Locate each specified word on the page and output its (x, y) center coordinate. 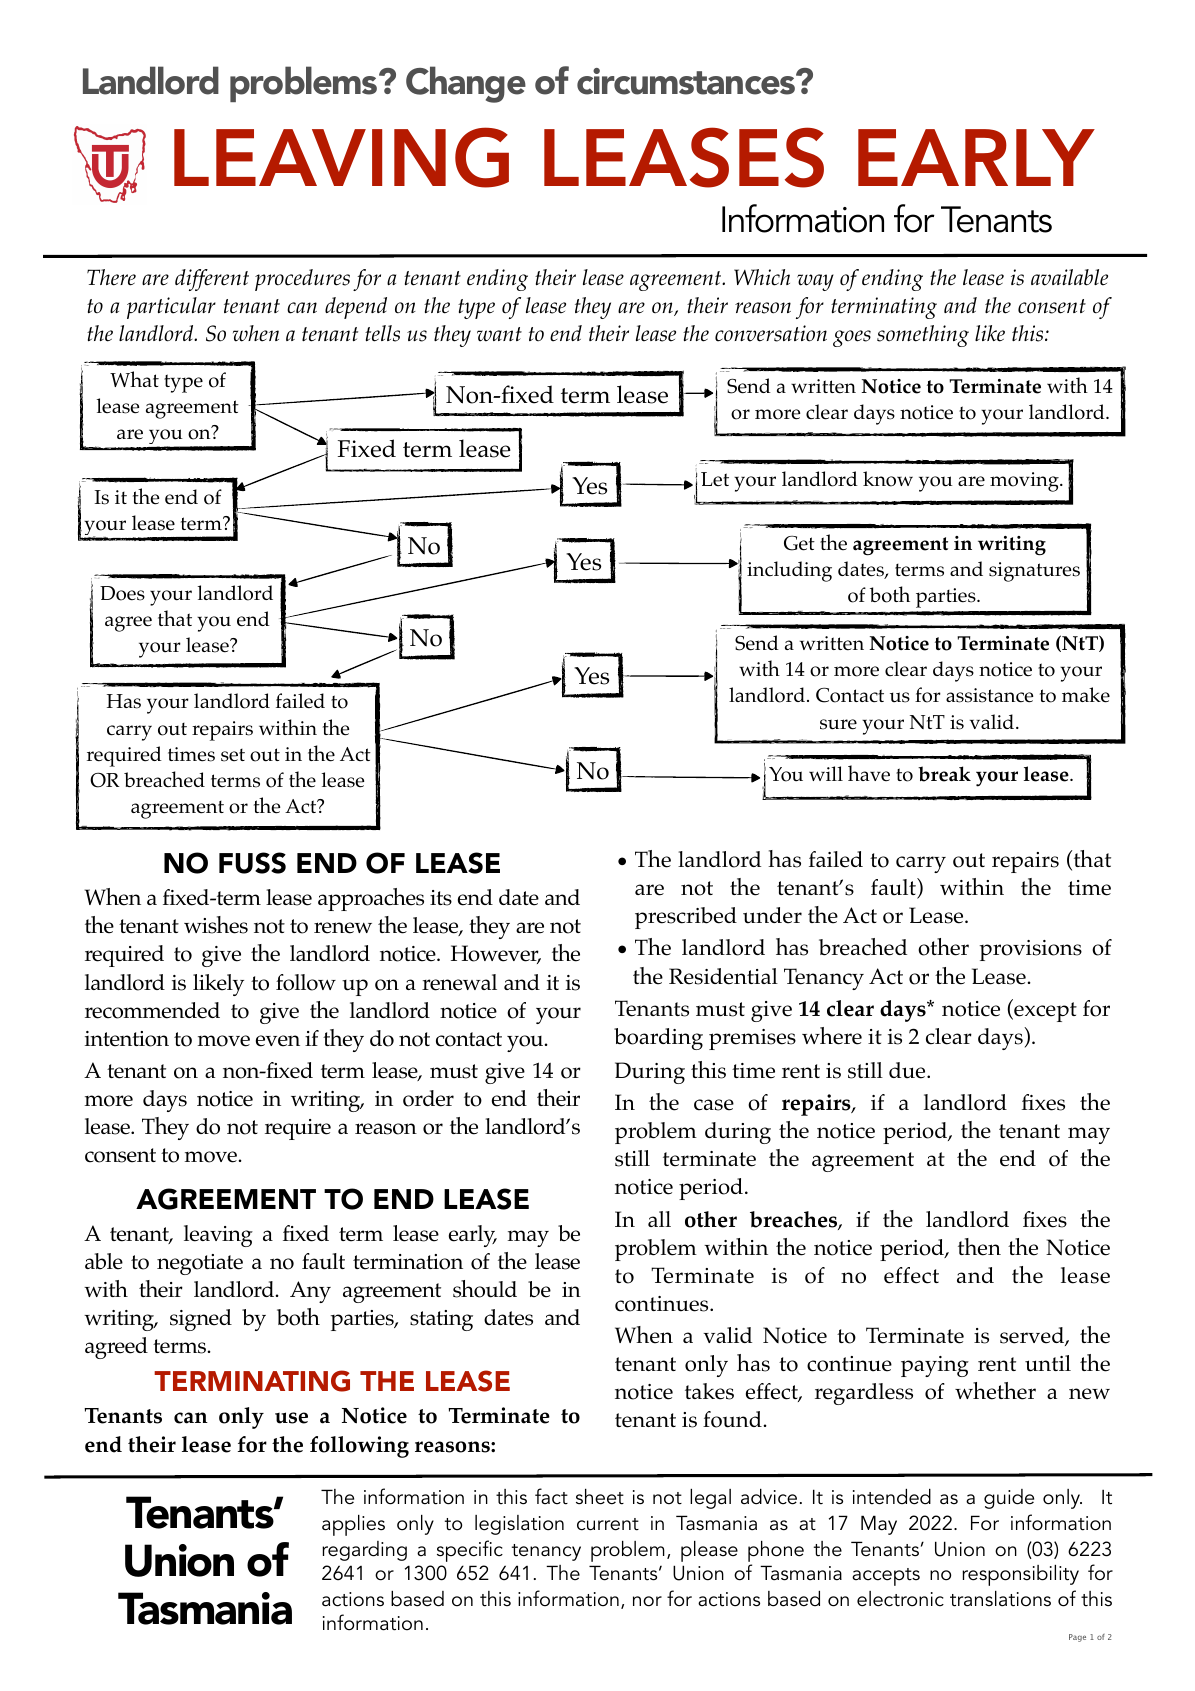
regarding (364, 1551)
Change (466, 84)
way (815, 282)
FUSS (252, 863)
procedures (302, 280)
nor (647, 1601)
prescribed (686, 918)
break (944, 774)
